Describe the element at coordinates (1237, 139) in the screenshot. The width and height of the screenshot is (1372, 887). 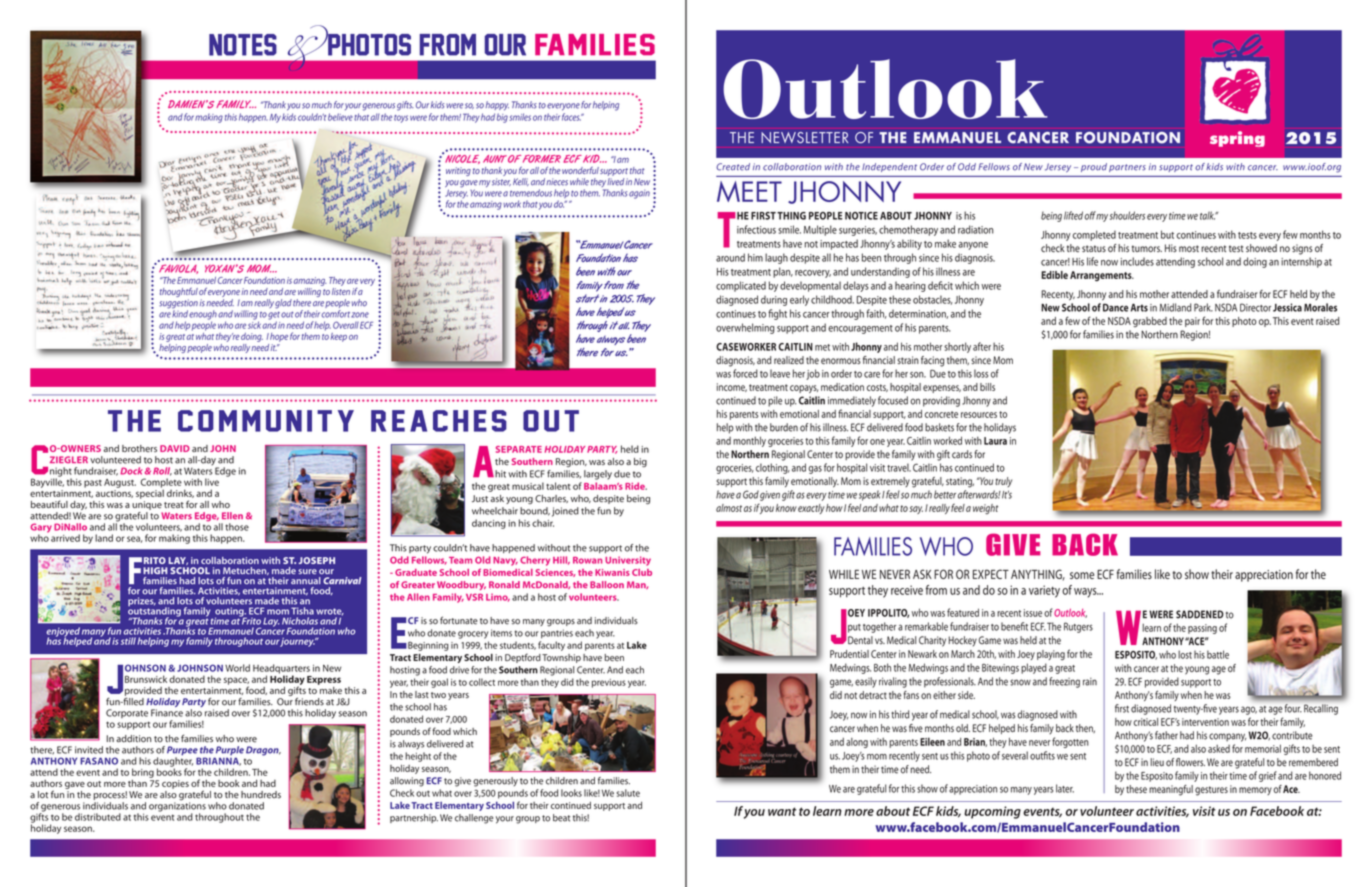
I see `spring` at that location.
